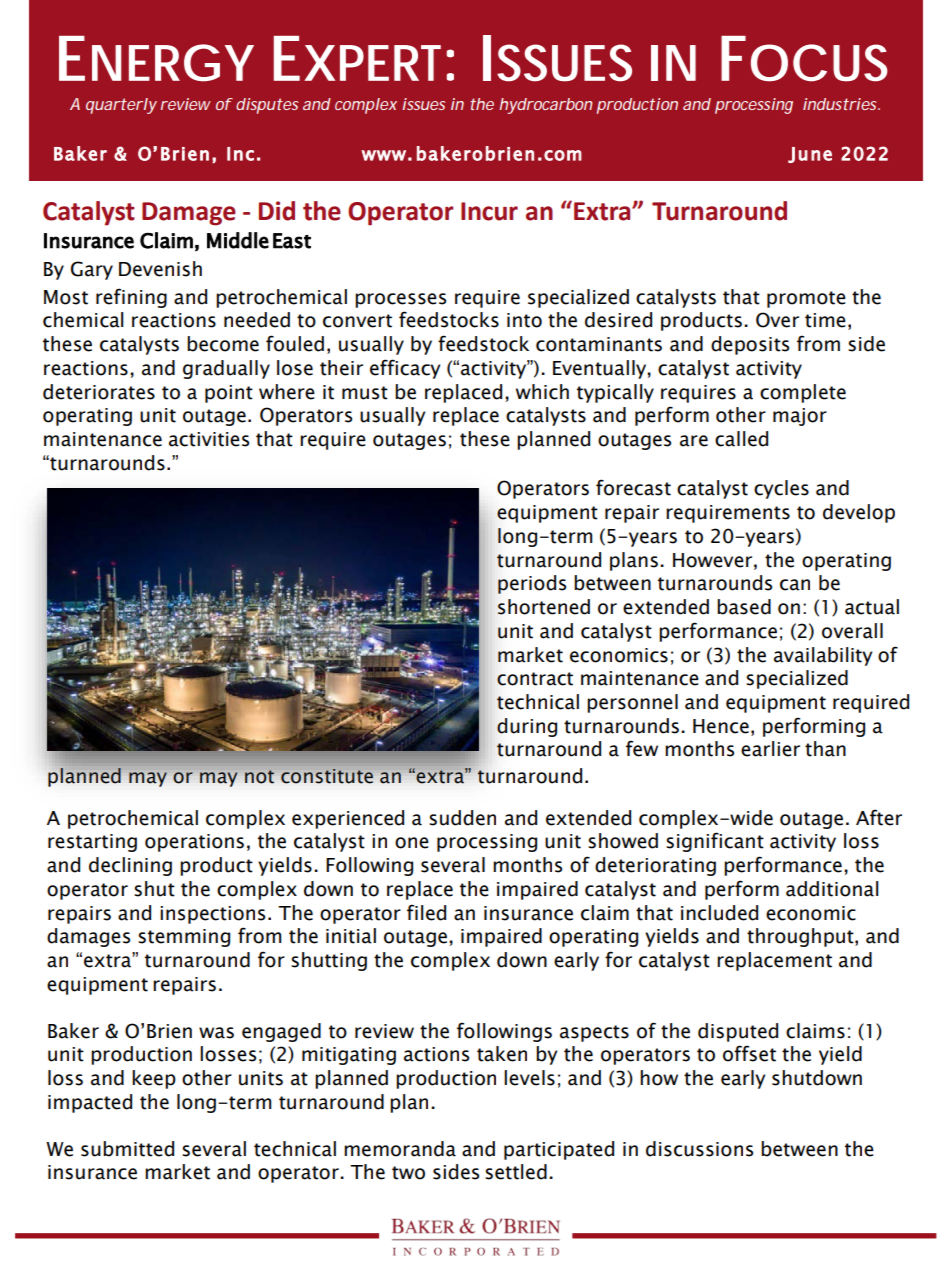 The width and height of the screenshot is (952, 1270). What do you see at coordinates (546, 106) in the screenshot?
I see `hydrocarbon` at bounding box center [546, 106].
